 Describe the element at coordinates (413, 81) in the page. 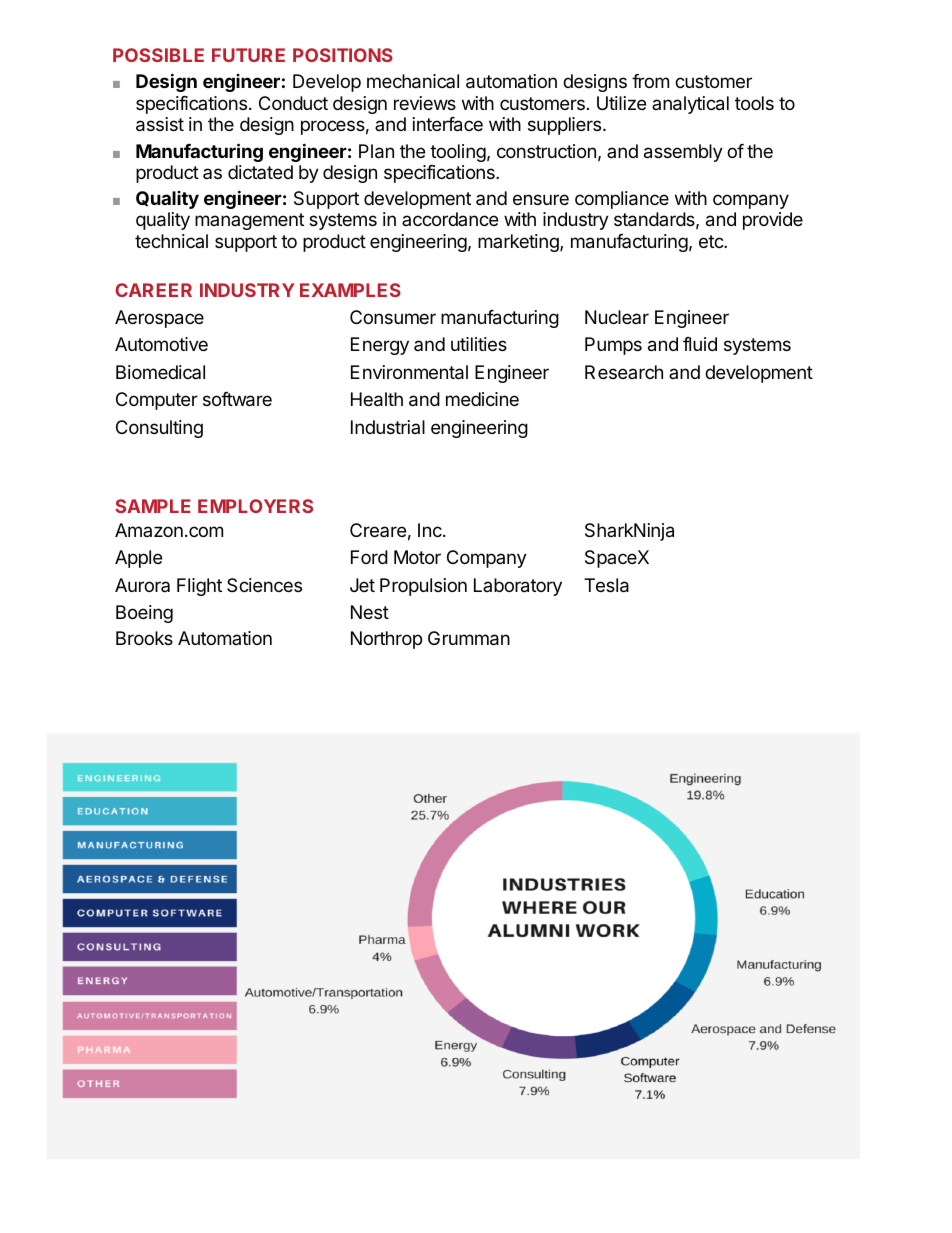

I see `mechanical` at that location.
